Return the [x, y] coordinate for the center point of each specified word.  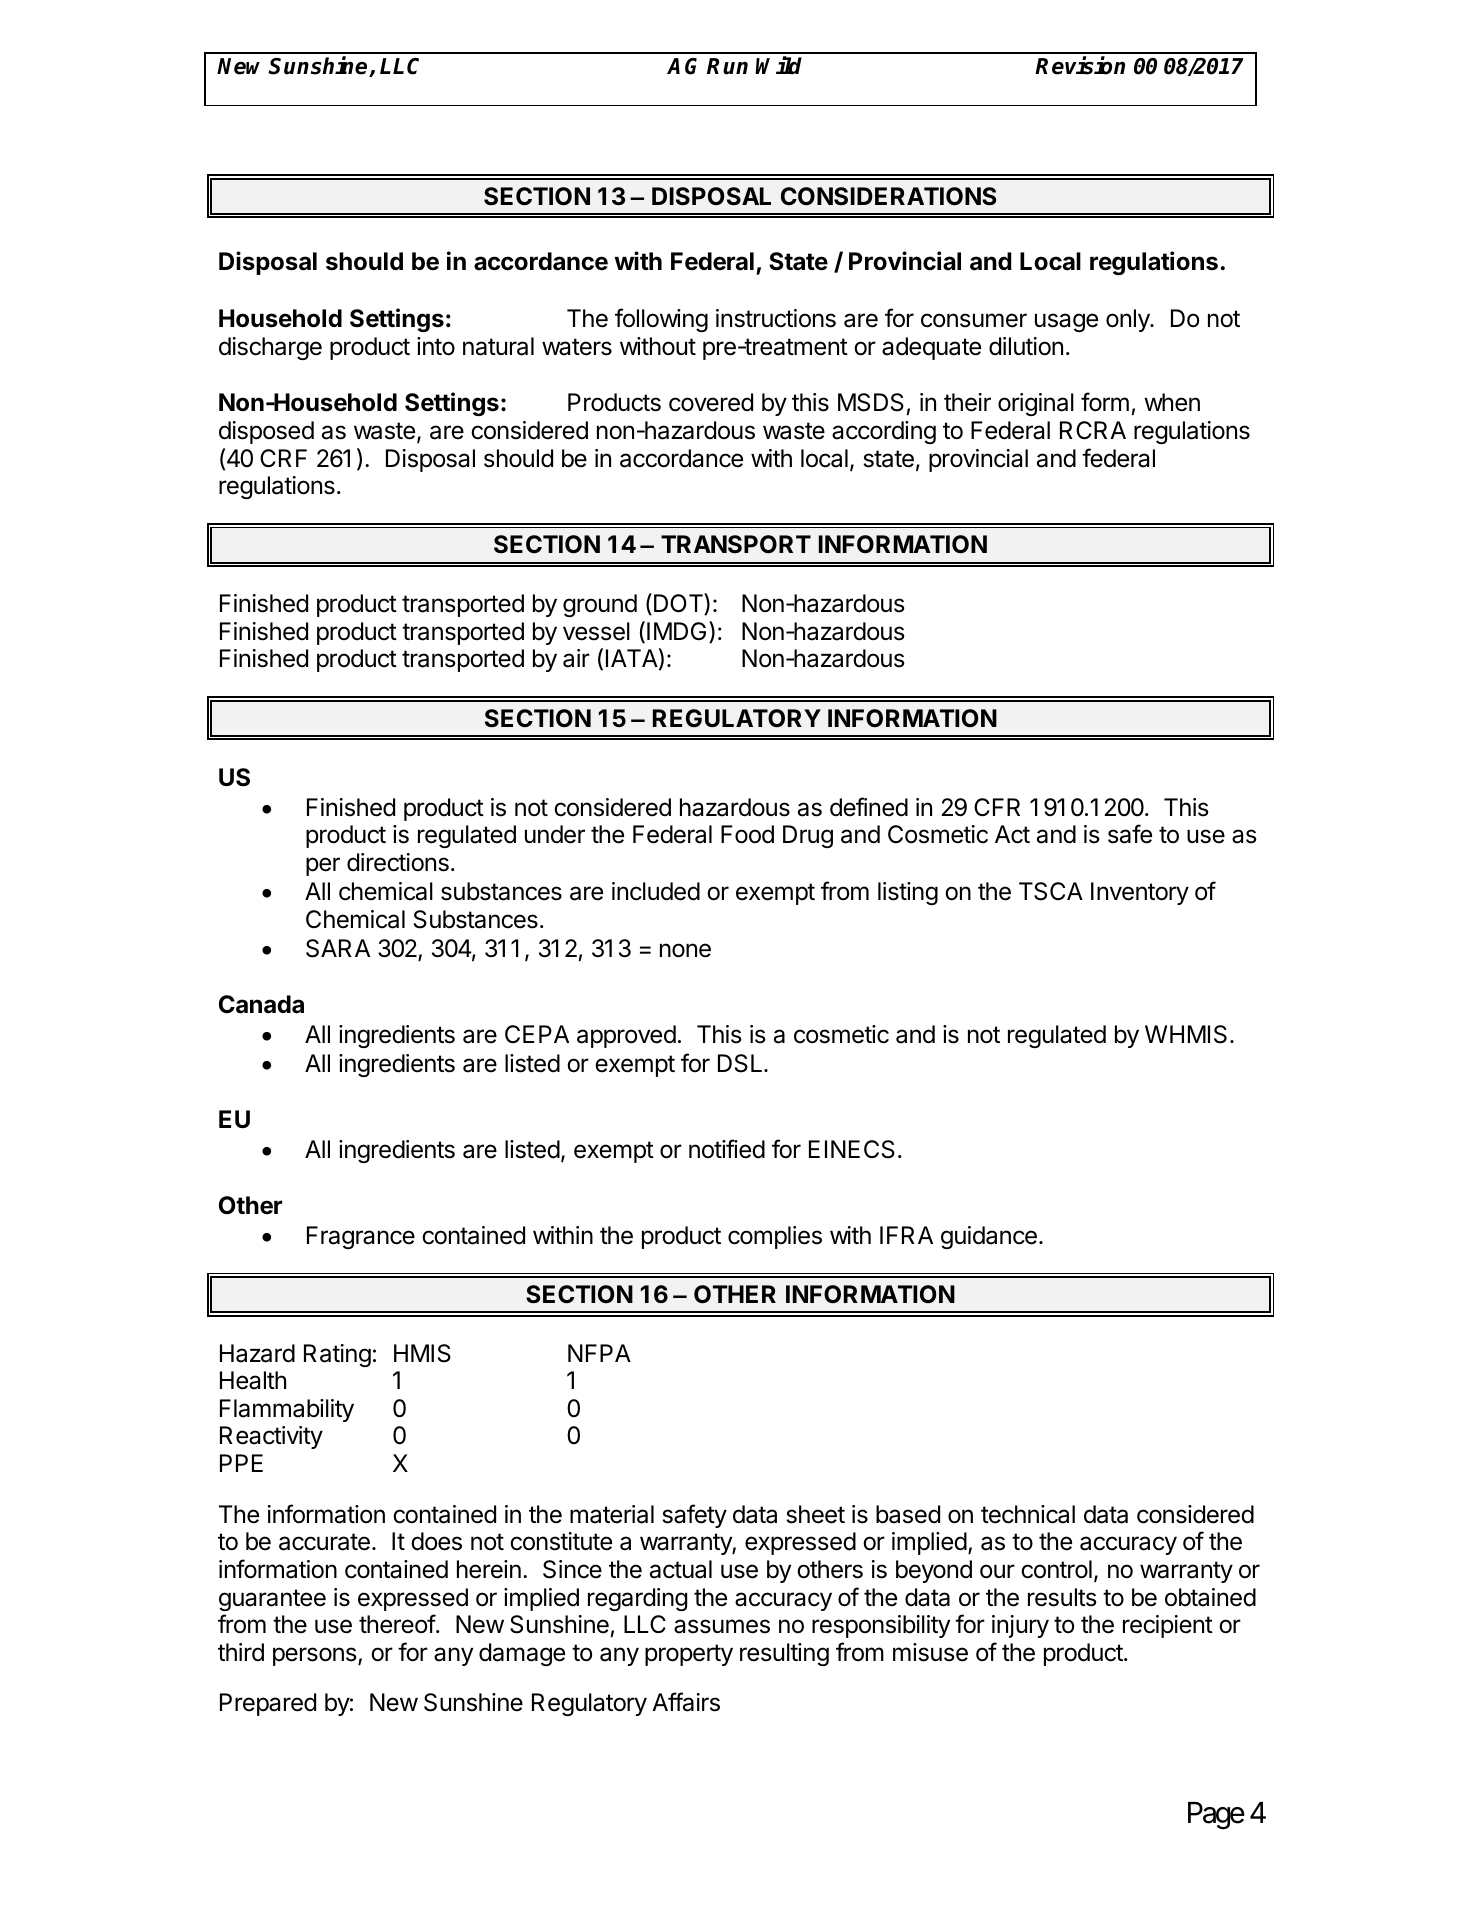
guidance [989, 1237]
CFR [997, 807]
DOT [679, 604]
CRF [283, 458]
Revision [1080, 65]
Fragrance [361, 1237]
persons [316, 1656]
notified [727, 1149]
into [436, 346]
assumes [722, 1626]
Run [727, 66]
